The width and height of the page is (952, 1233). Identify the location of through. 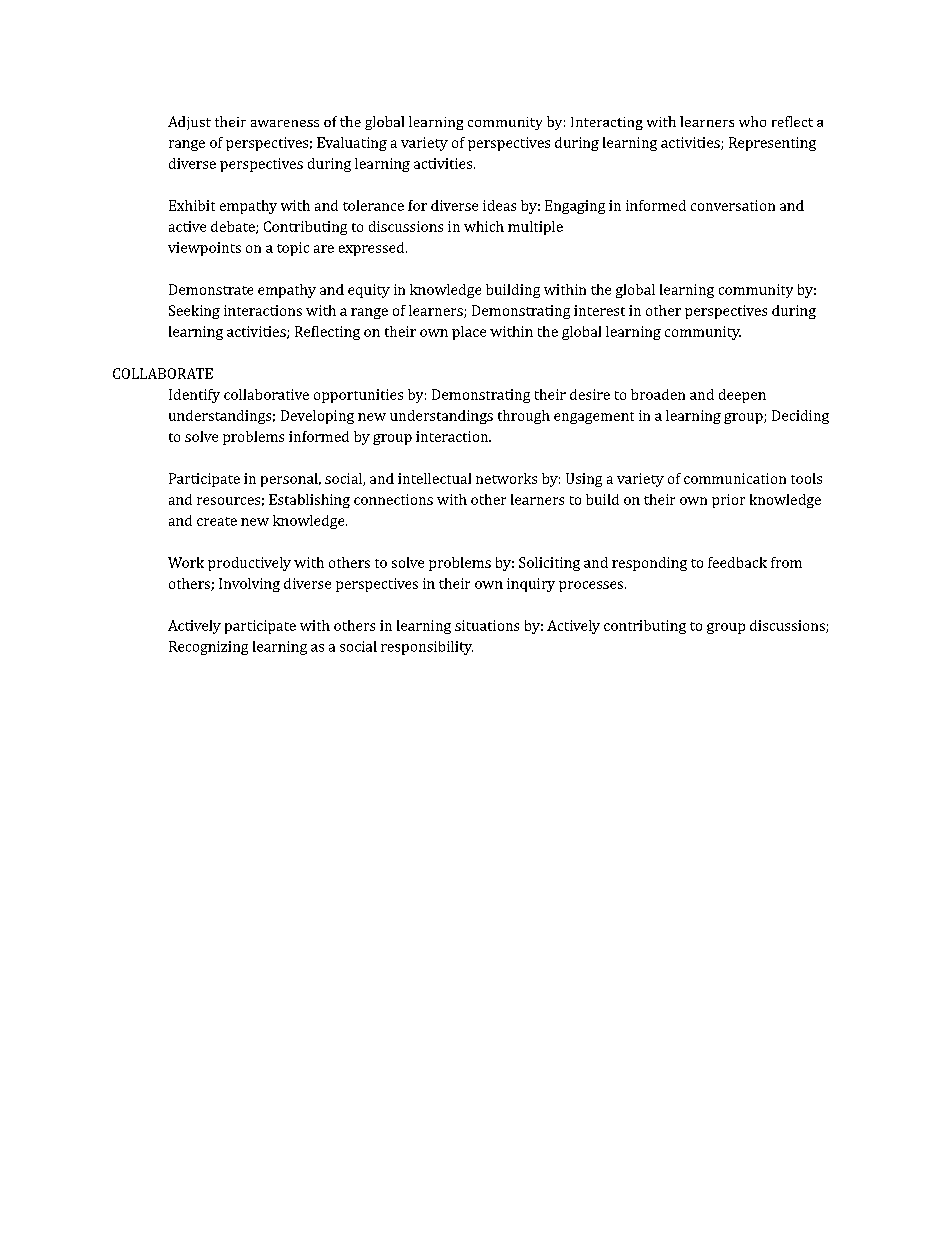
(524, 417).
